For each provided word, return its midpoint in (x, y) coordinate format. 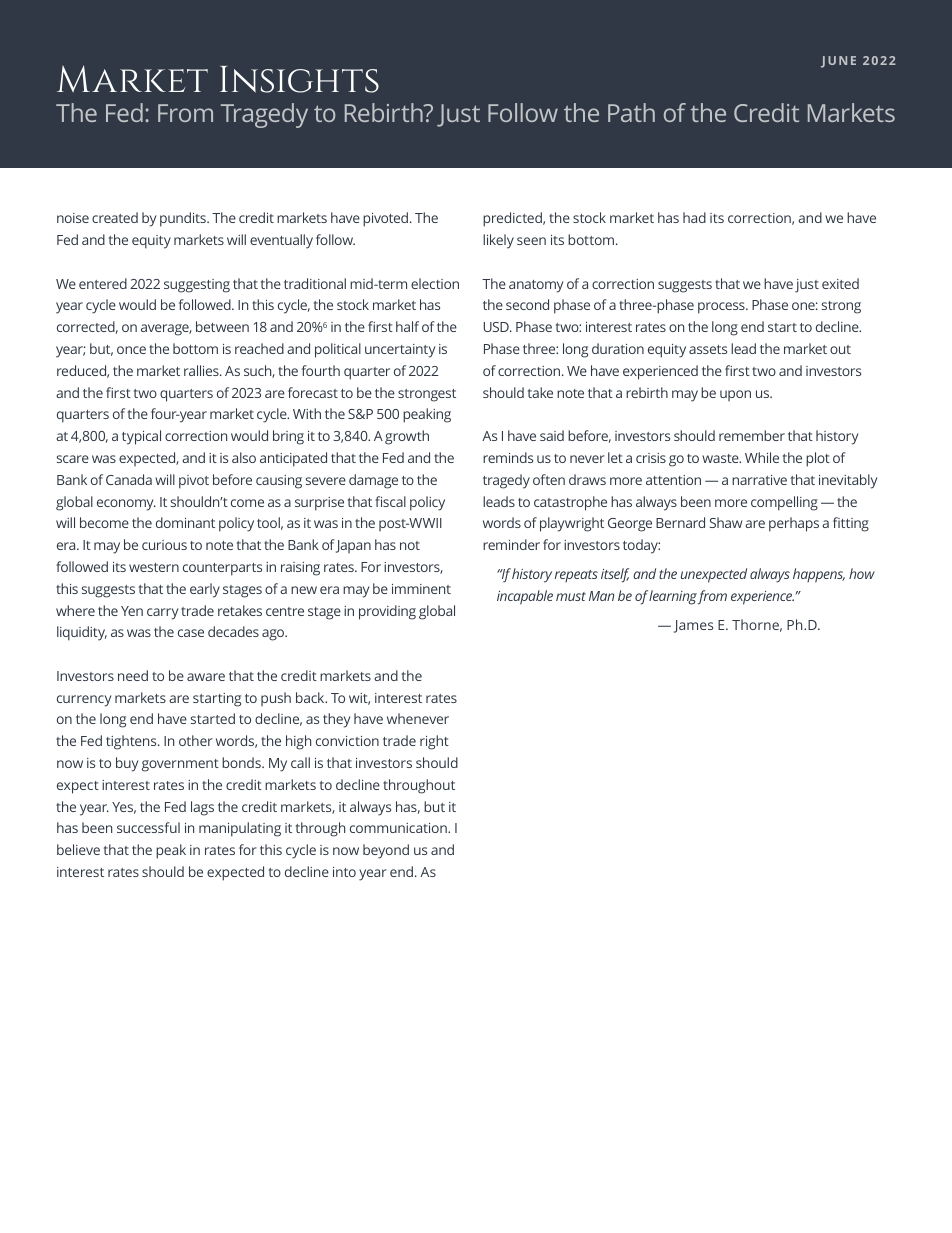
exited (840, 283)
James (693, 626)
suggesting (197, 286)
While (762, 457)
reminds (508, 457)
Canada (129, 479)
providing (387, 612)
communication (399, 828)
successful (148, 827)
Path (631, 112)
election (435, 283)
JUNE (838, 62)
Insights (299, 79)
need (133, 675)
